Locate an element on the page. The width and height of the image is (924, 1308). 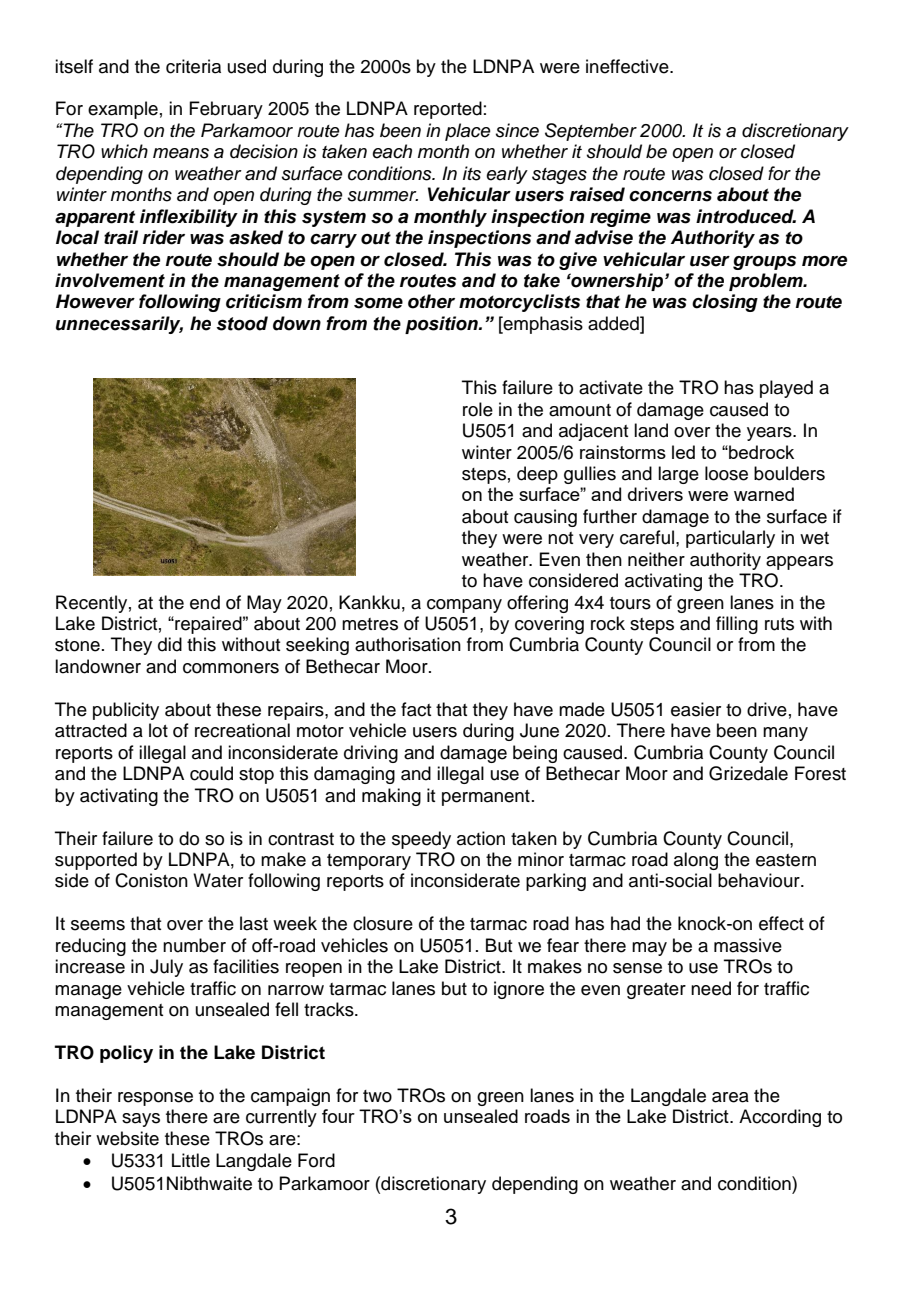
says is located at coordinates (141, 1120).
